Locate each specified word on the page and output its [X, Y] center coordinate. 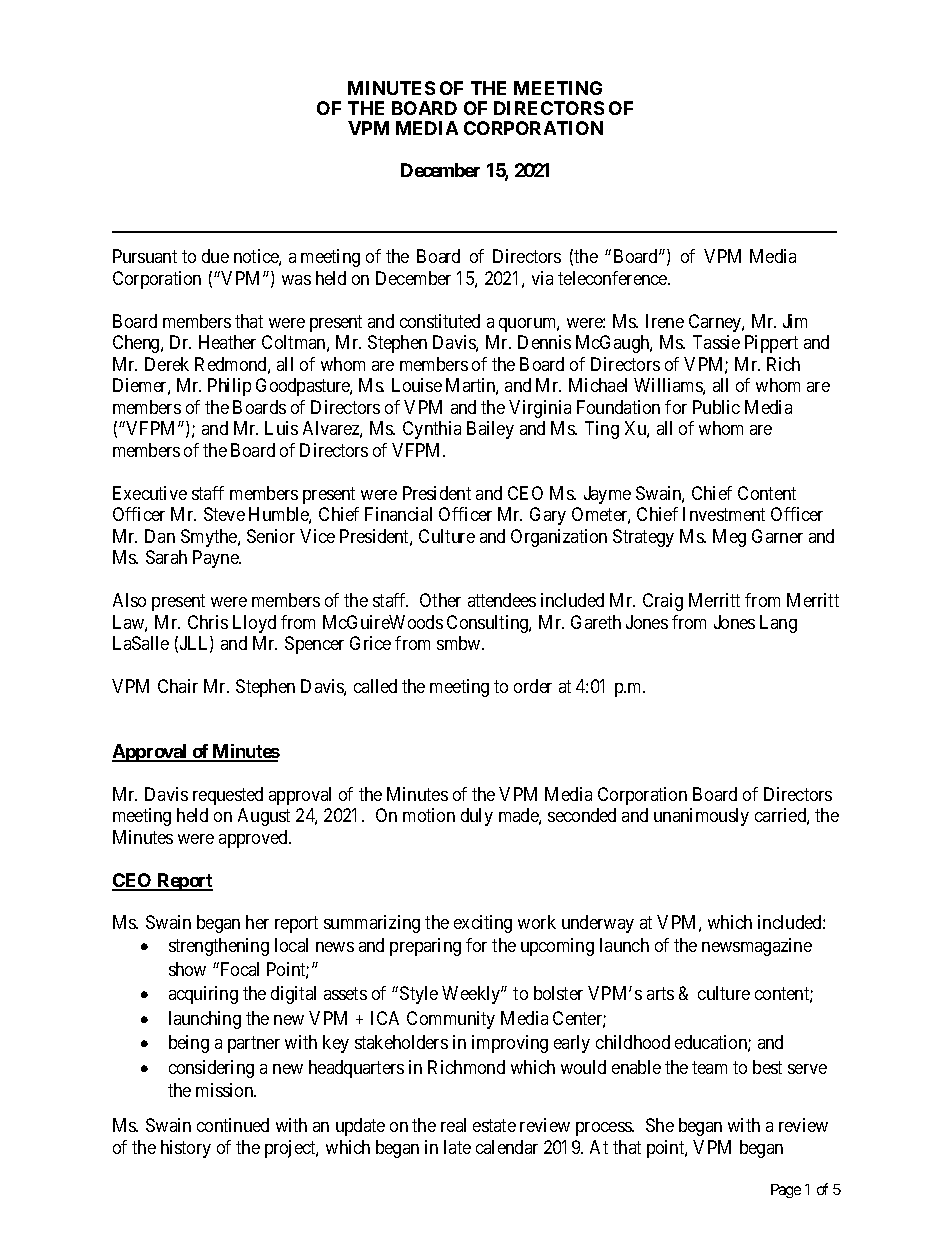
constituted [440, 321]
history [186, 1149]
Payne [216, 559]
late [457, 1147]
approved [255, 839]
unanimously [701, 817]
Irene [665, 321]
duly [477, 817]
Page [786, 1191]
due [215, 256]
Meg [729, 538]
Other [440, 600]
